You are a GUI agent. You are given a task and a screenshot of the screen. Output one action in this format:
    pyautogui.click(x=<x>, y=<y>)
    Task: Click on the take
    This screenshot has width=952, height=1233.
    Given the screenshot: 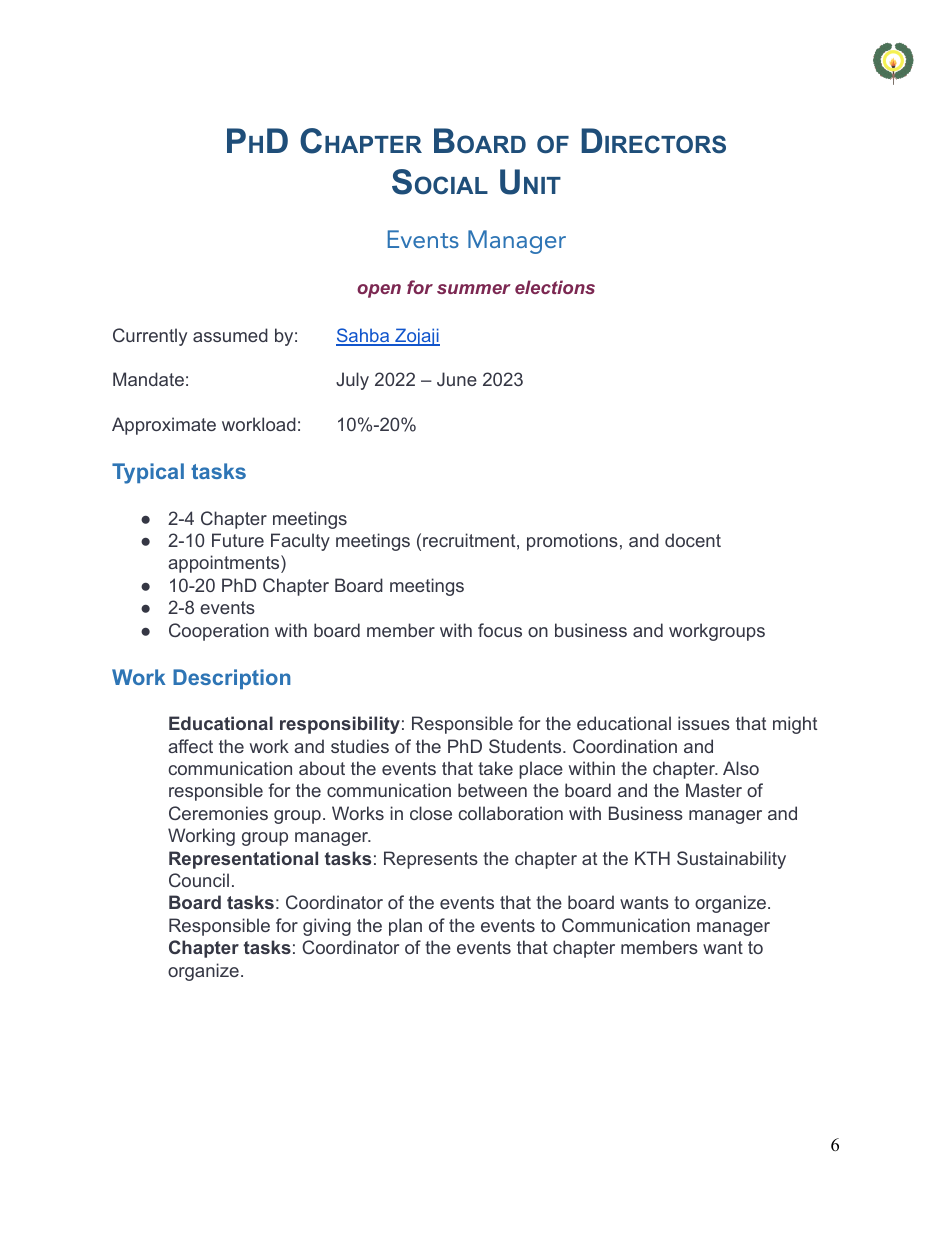 What is the action you would take?
    pyautogui.click(x=495, y=768)
